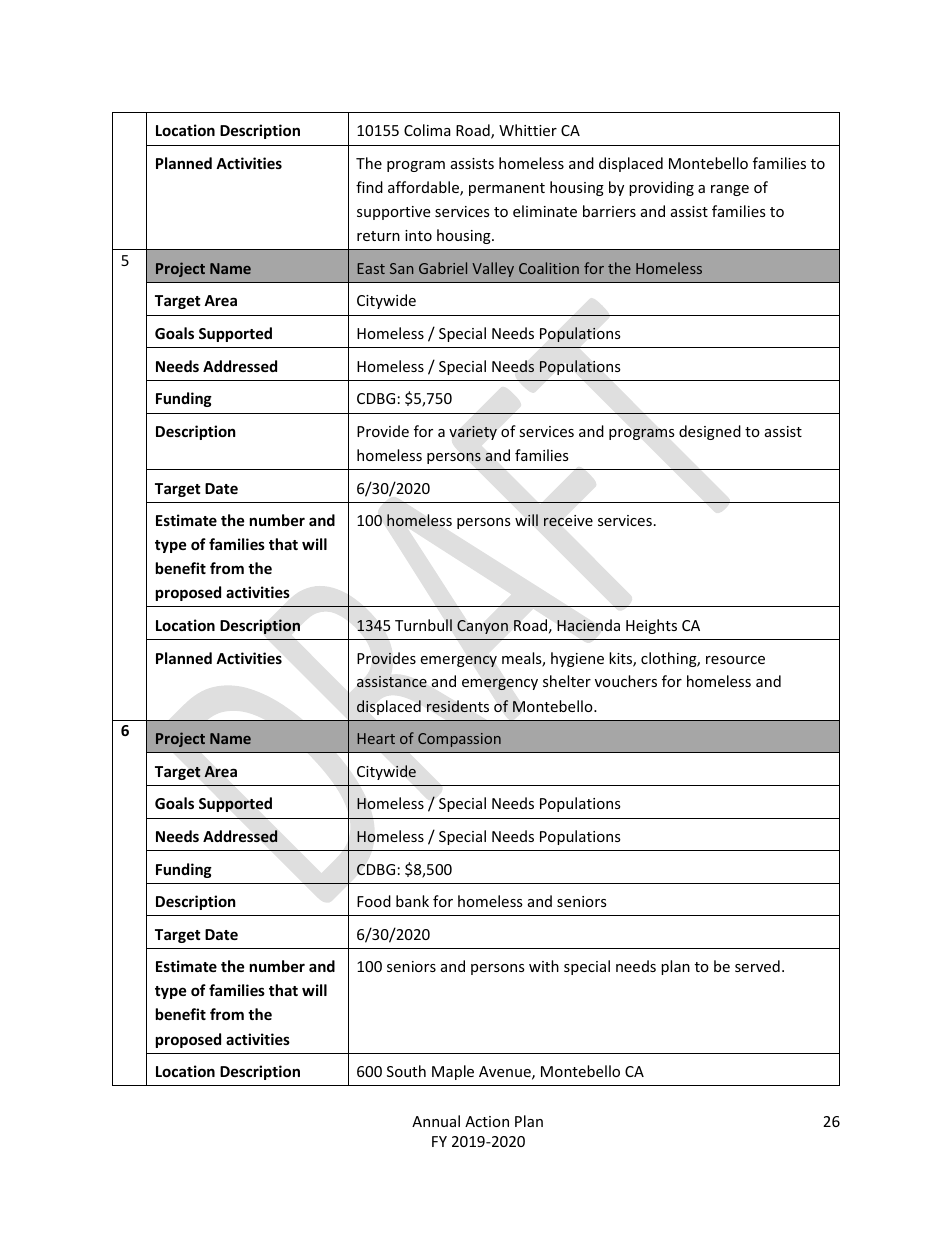 This screenshot has height=1233, width=952. I want to click on with, so click(544, 966).
